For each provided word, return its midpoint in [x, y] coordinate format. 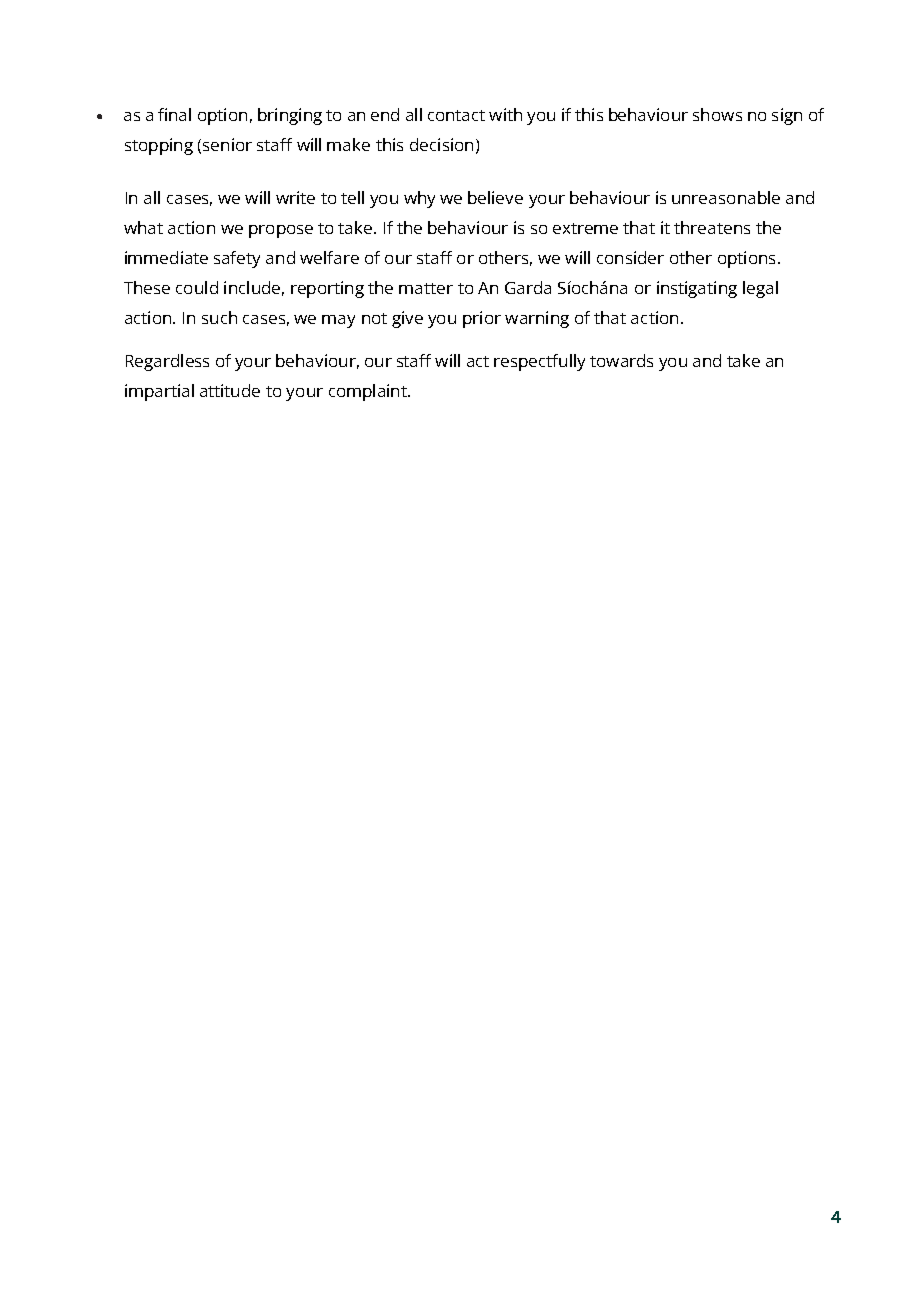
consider [630, 257]
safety [237, 259]
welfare [329, 257]
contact [456, 115]
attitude [230, 390]
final [174, 114]
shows [717, 114]
